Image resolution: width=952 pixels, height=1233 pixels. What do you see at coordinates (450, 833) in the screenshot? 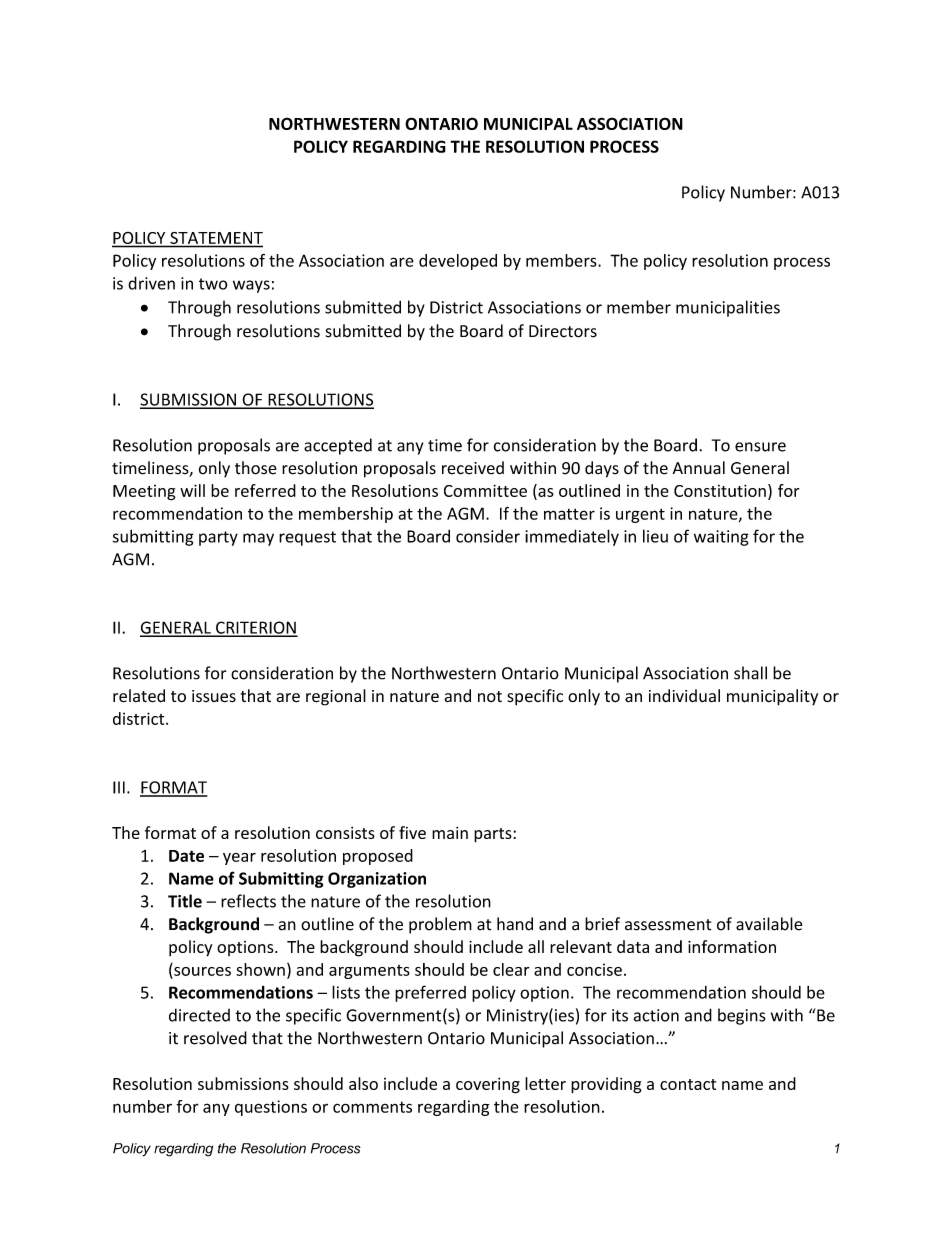
I see `main` at bounding box center [450, 833].
